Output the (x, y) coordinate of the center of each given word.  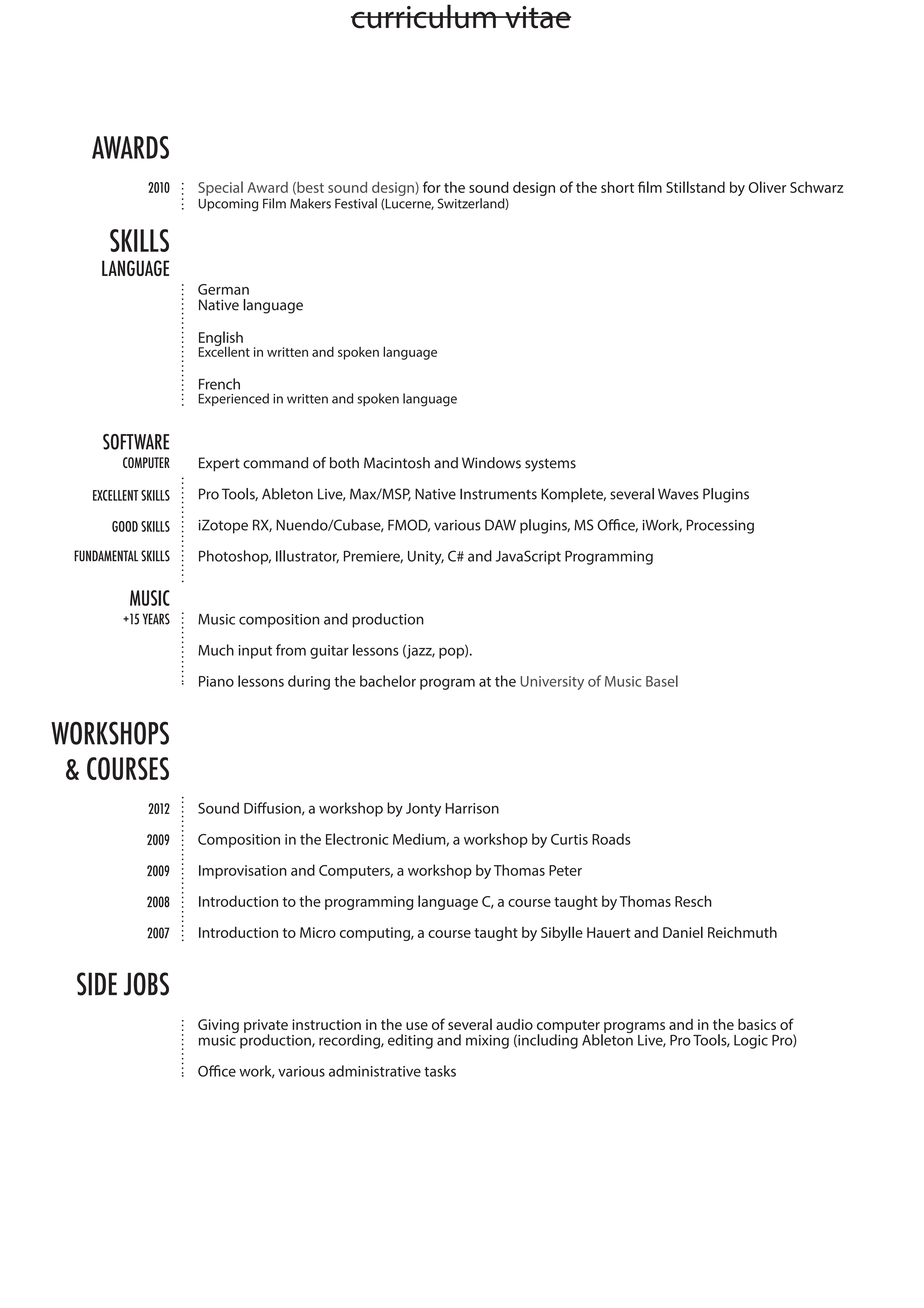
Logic (751, 1042)
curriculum (424, 16)
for (432, 187)
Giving (218, 1027)
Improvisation (243, 872)
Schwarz (816, 187)
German (223, 289)
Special (220, 188)
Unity (426, 558)
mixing (487, 1042)
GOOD (125, 526)
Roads (611, 839)
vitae (537, 17)
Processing (720, 526)
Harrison (472, 808)
